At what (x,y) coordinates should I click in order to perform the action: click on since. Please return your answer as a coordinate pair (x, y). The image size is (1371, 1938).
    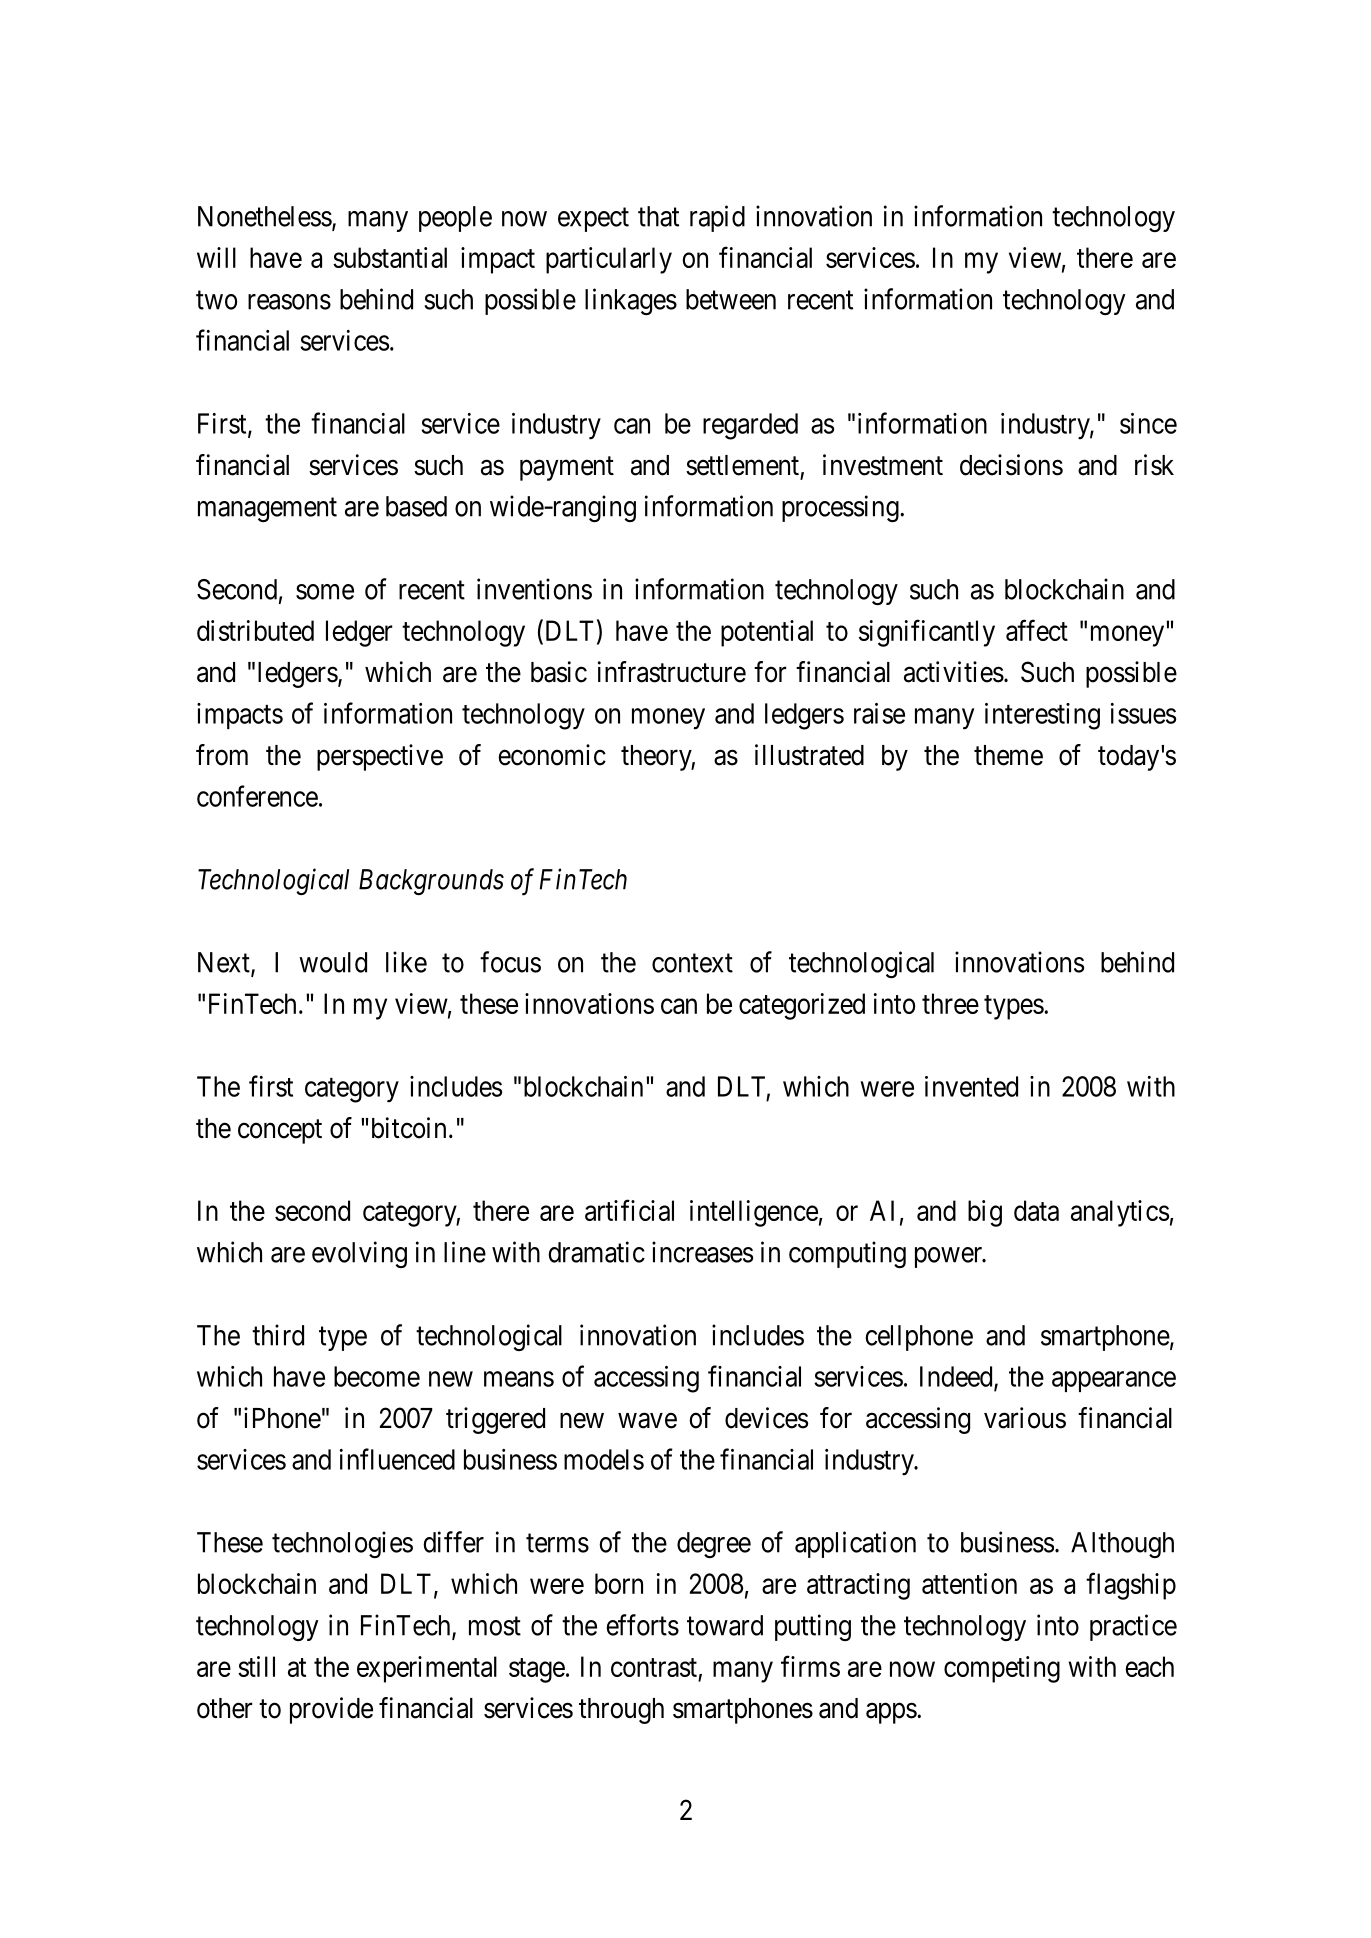
    Looking at the image, I should click on (1148, 423).
